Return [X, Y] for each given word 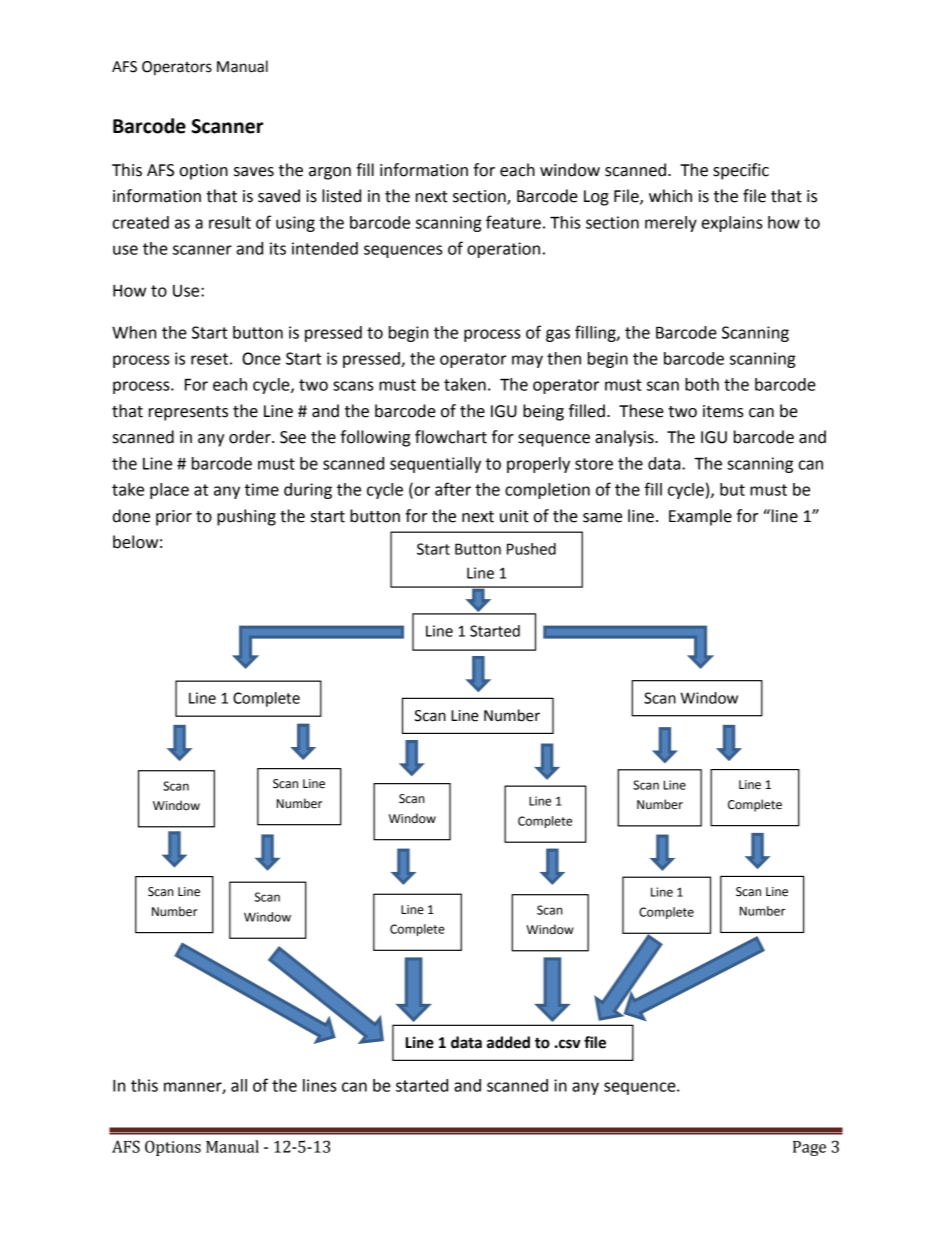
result [230, 222]
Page [809, 1148]
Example [700, 517]
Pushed [531, 549]
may [527, 361]
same [602, 518]
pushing [246, 517]
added [508, 1042]
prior [174, 518]
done [131, 516]
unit [514, 516]
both [702, 384]
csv [569, 1044]
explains [732, 224]
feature [513, 222]
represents [188, 413]
